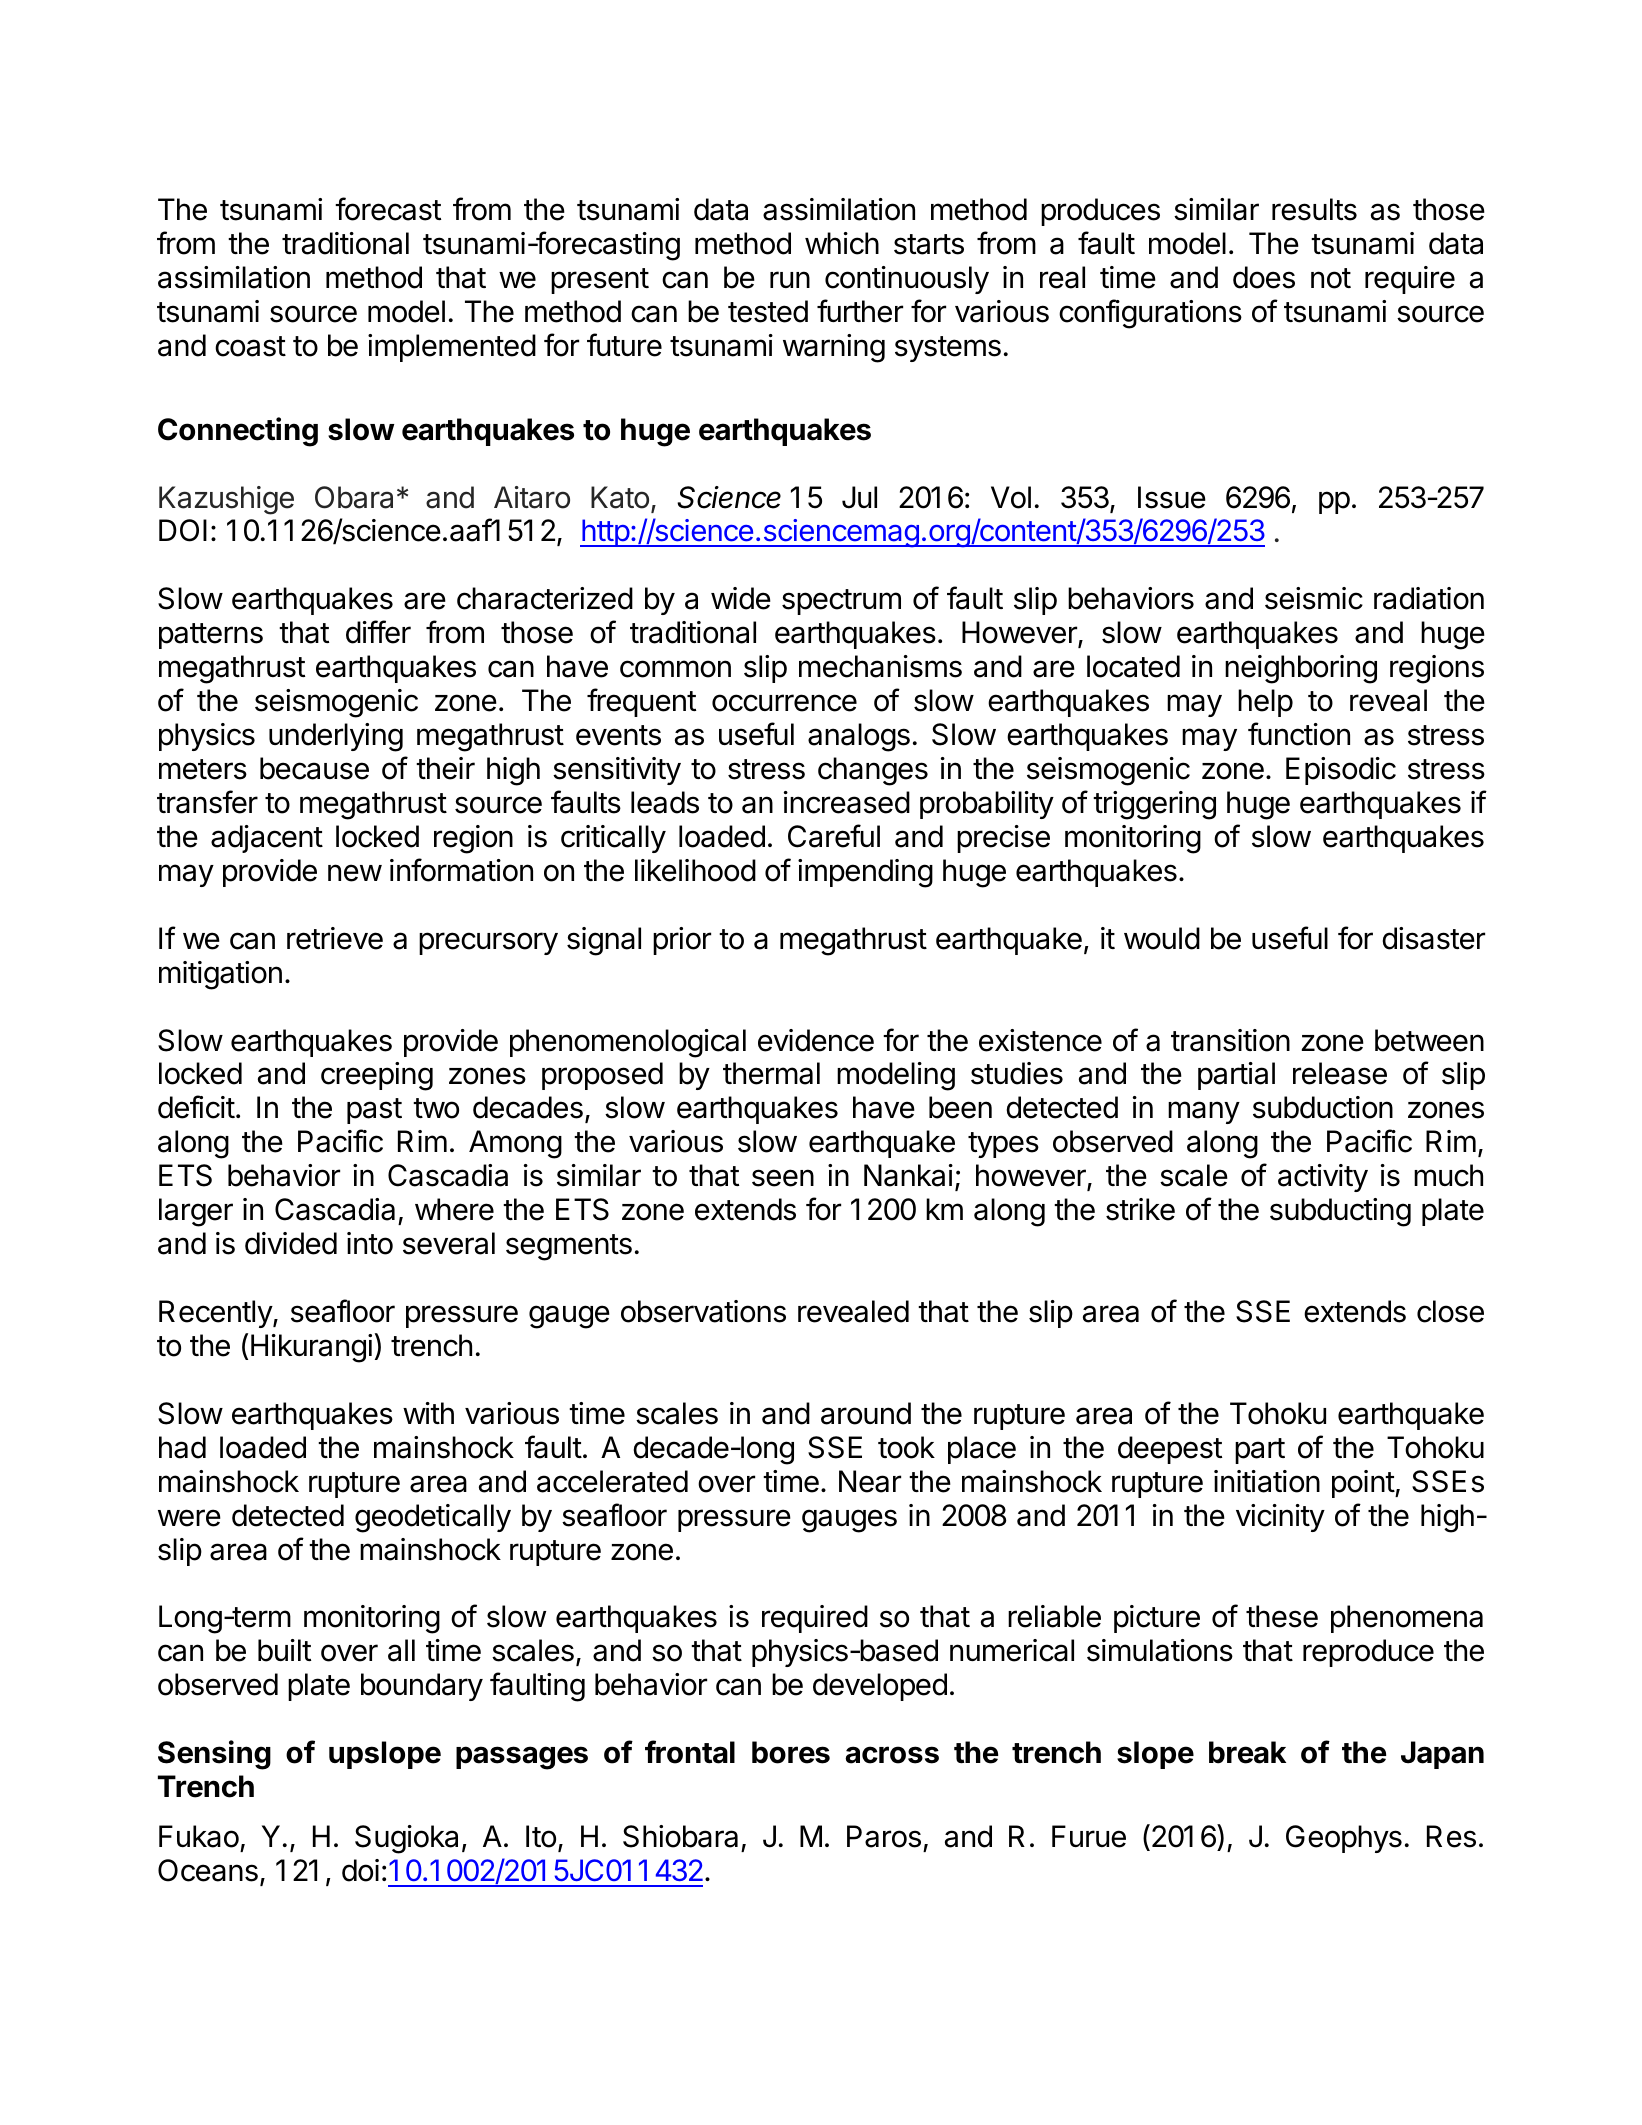  Describe the element at coordinates (1331, 278) in the page. I see `not` at that location.
